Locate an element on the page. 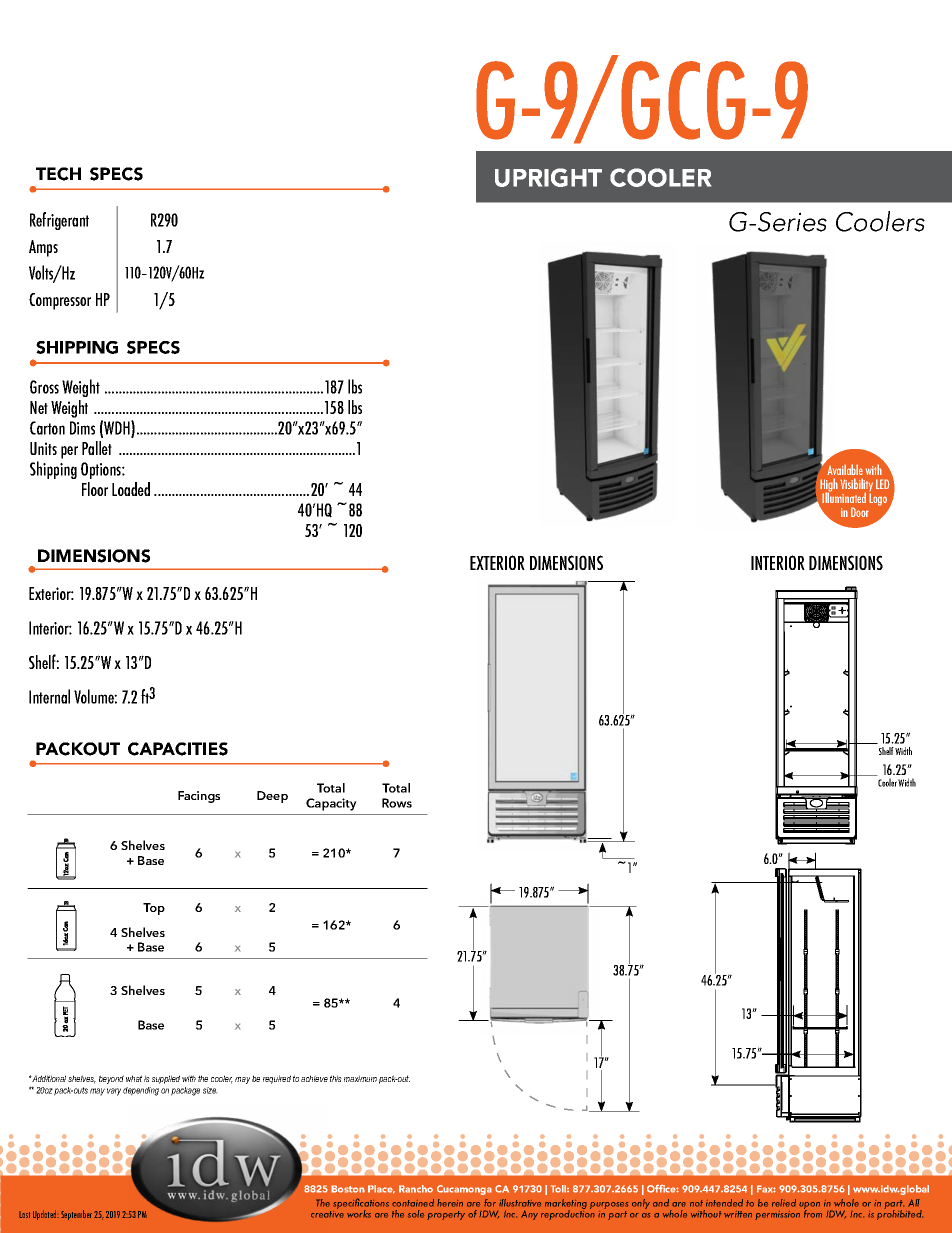 The height and width of the image is (1233, 952). maximum is located at coordinates (360, 1078).
